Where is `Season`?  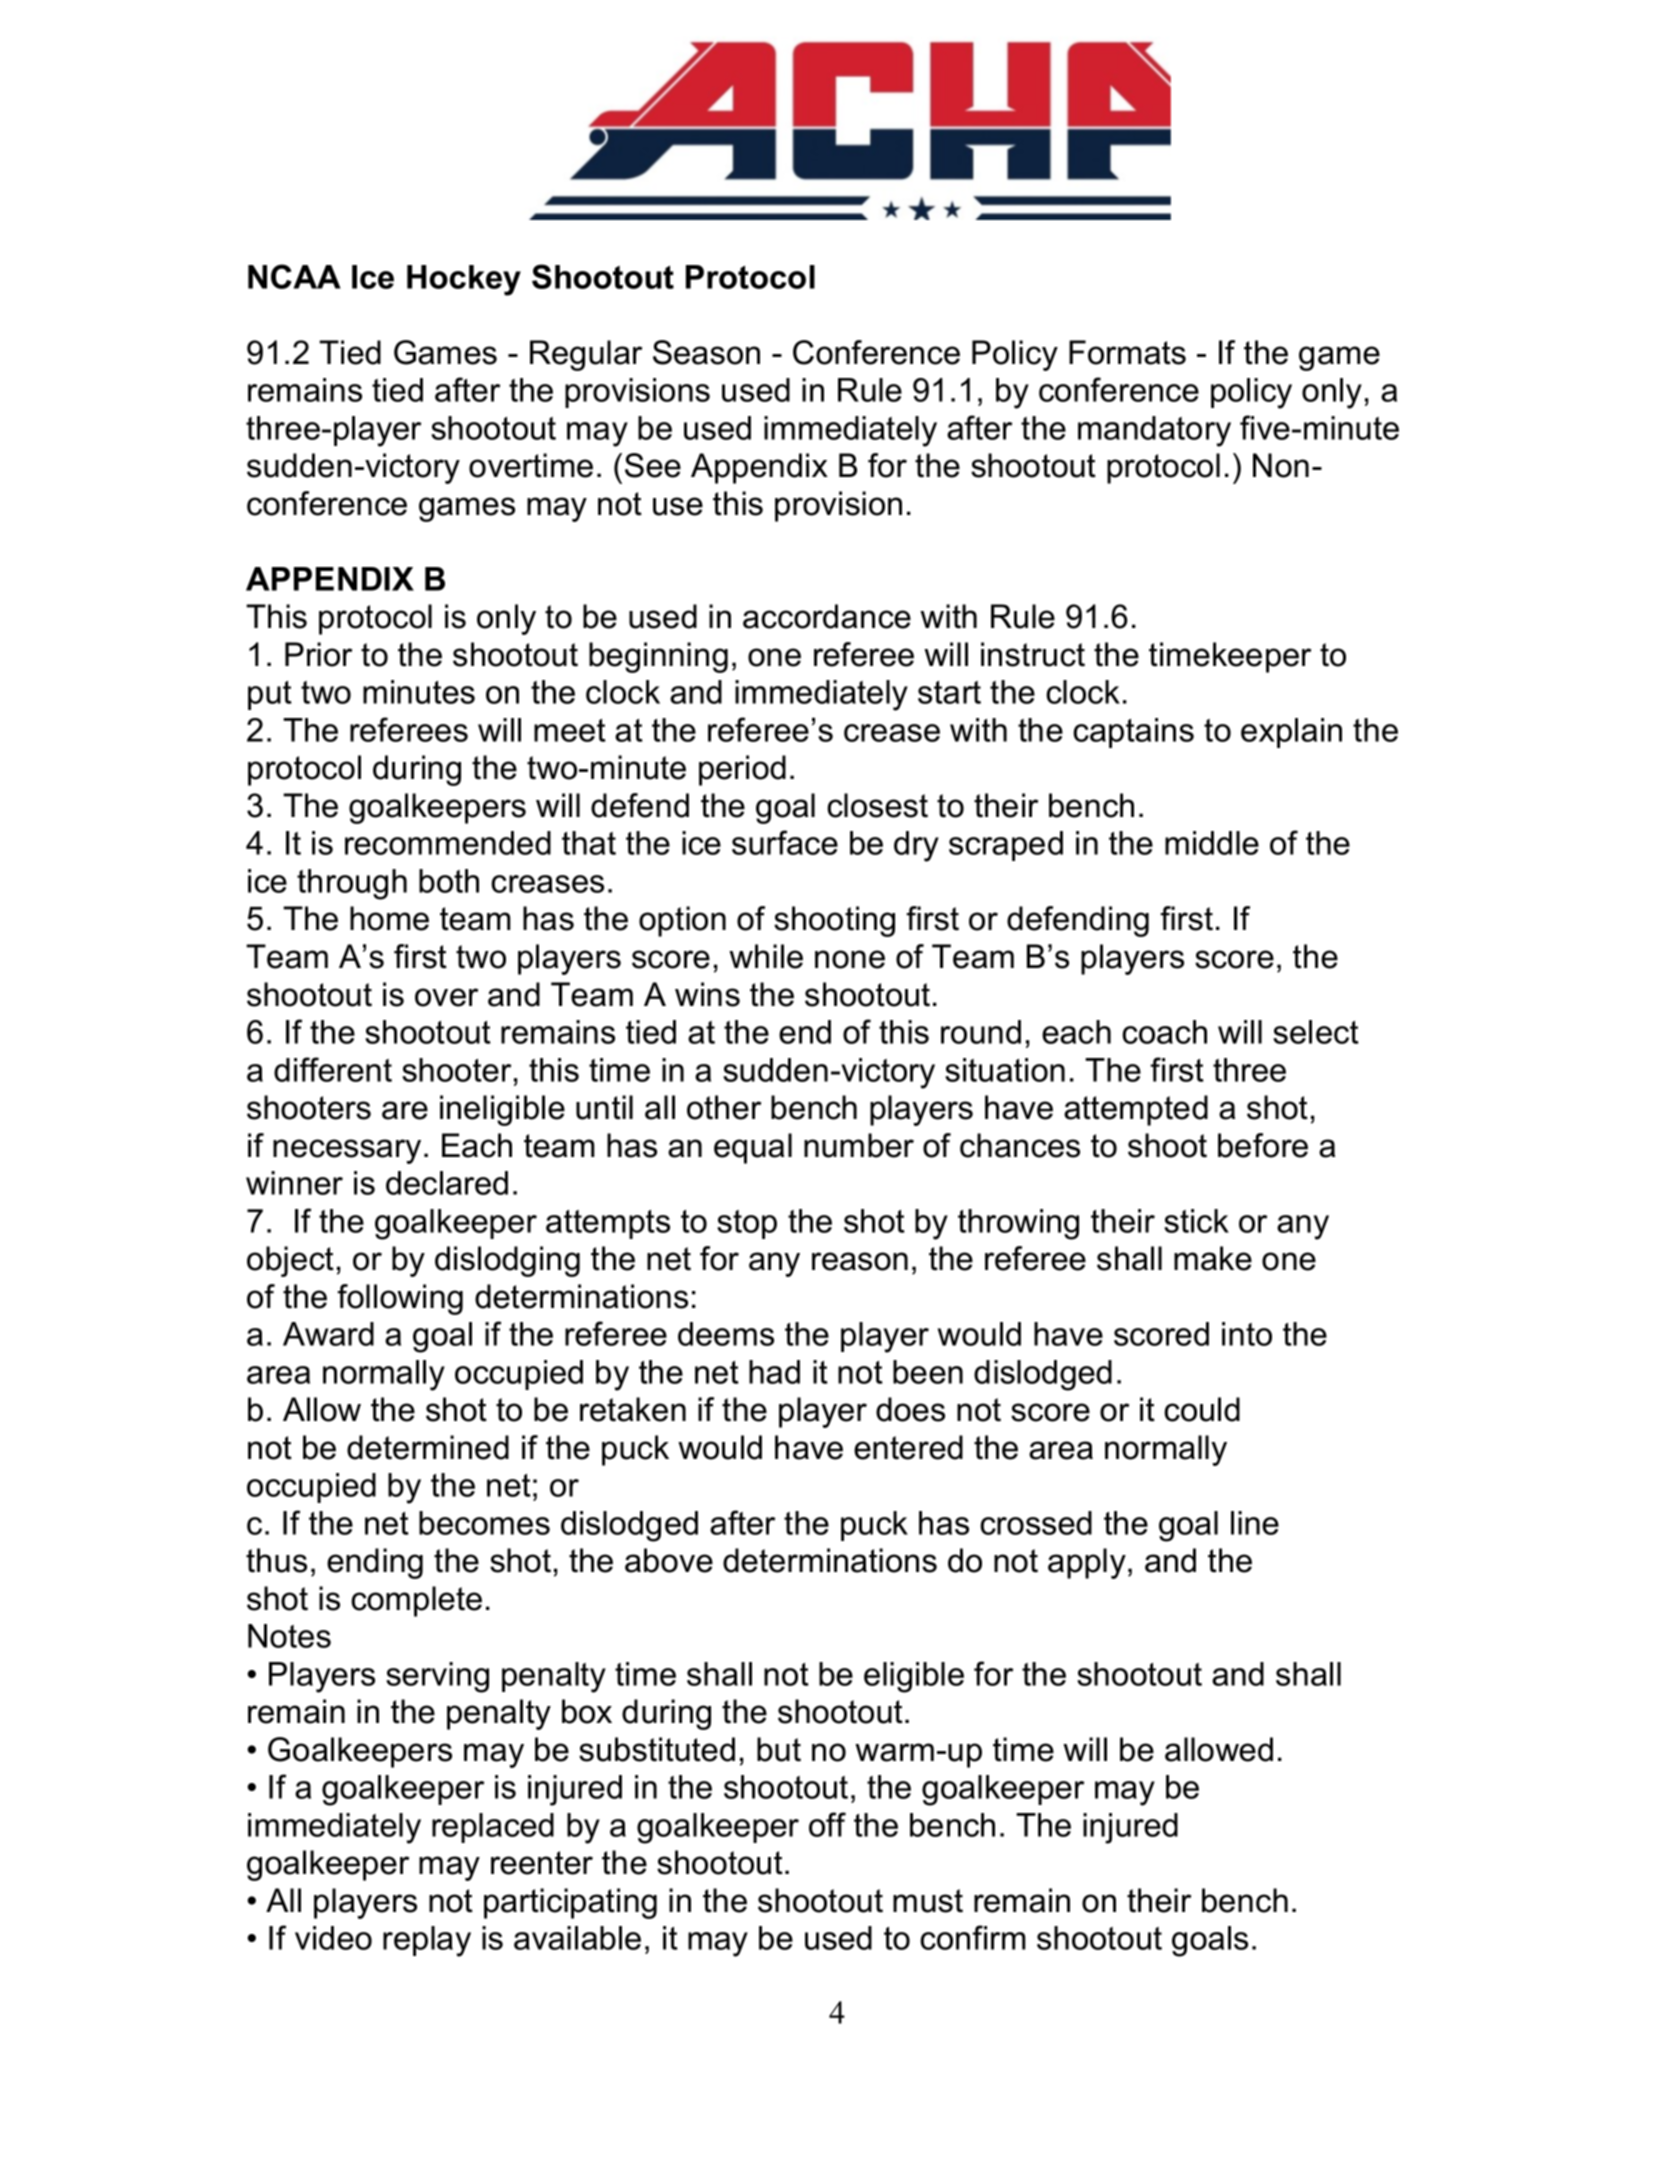
Season is located at coordinates (706, 352).
